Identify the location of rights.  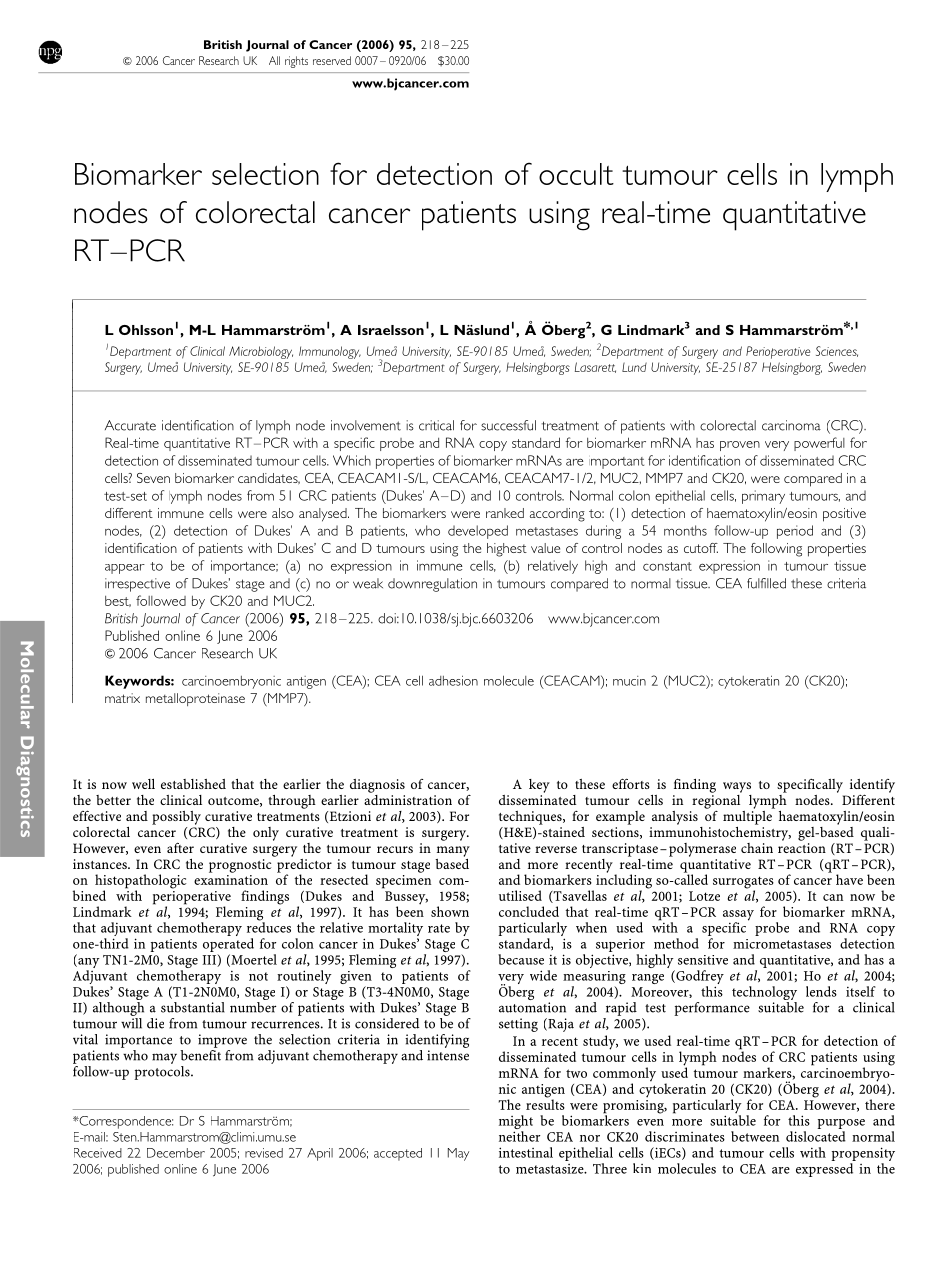
(296, 62).
